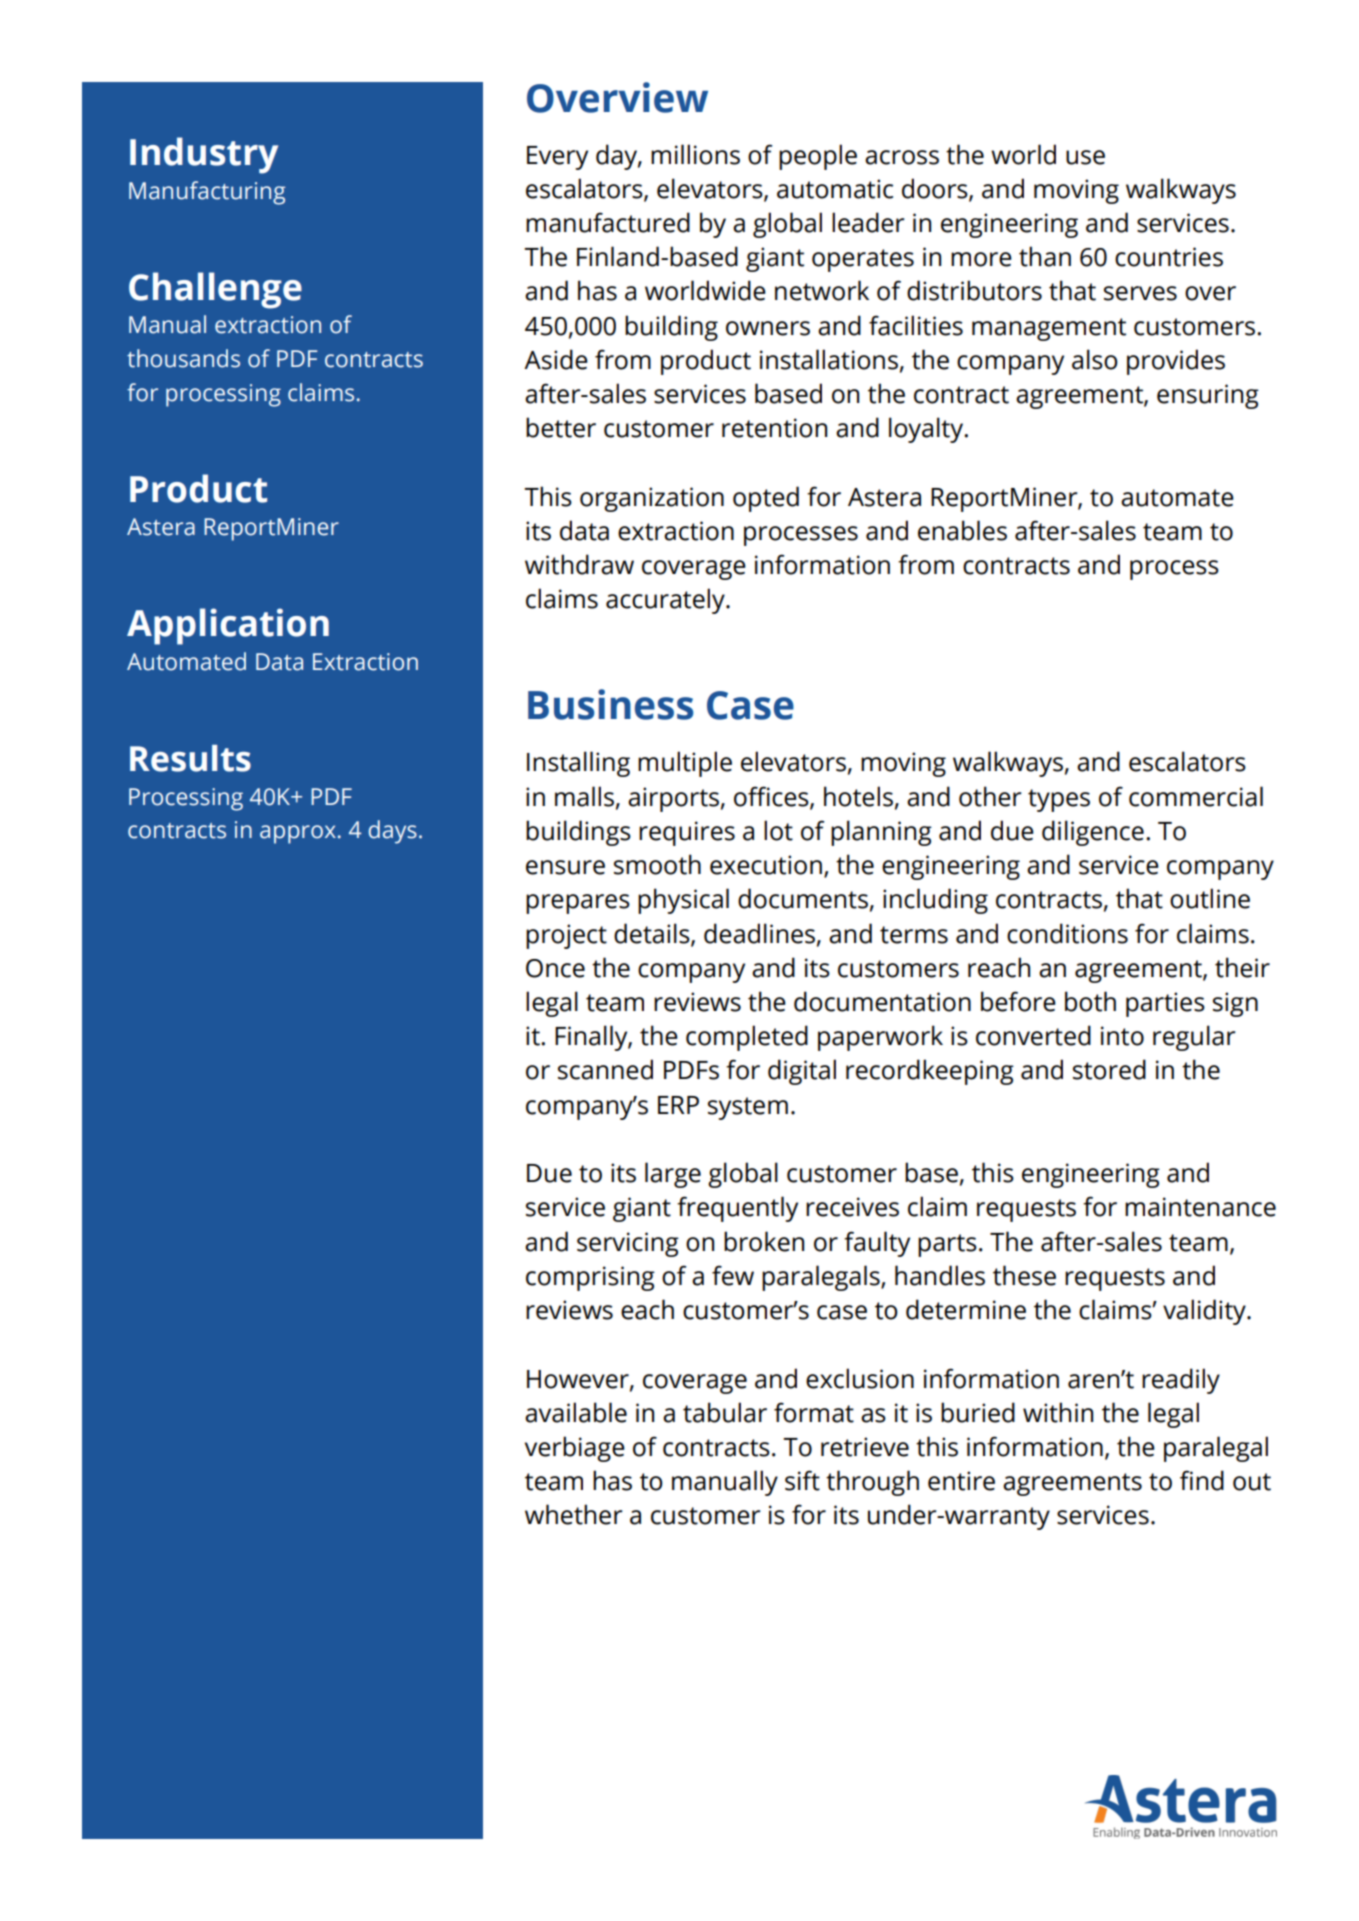  What do you see at coordinates (962, 530) in the page?
I see `enables` at bounding box center [962, 530].
